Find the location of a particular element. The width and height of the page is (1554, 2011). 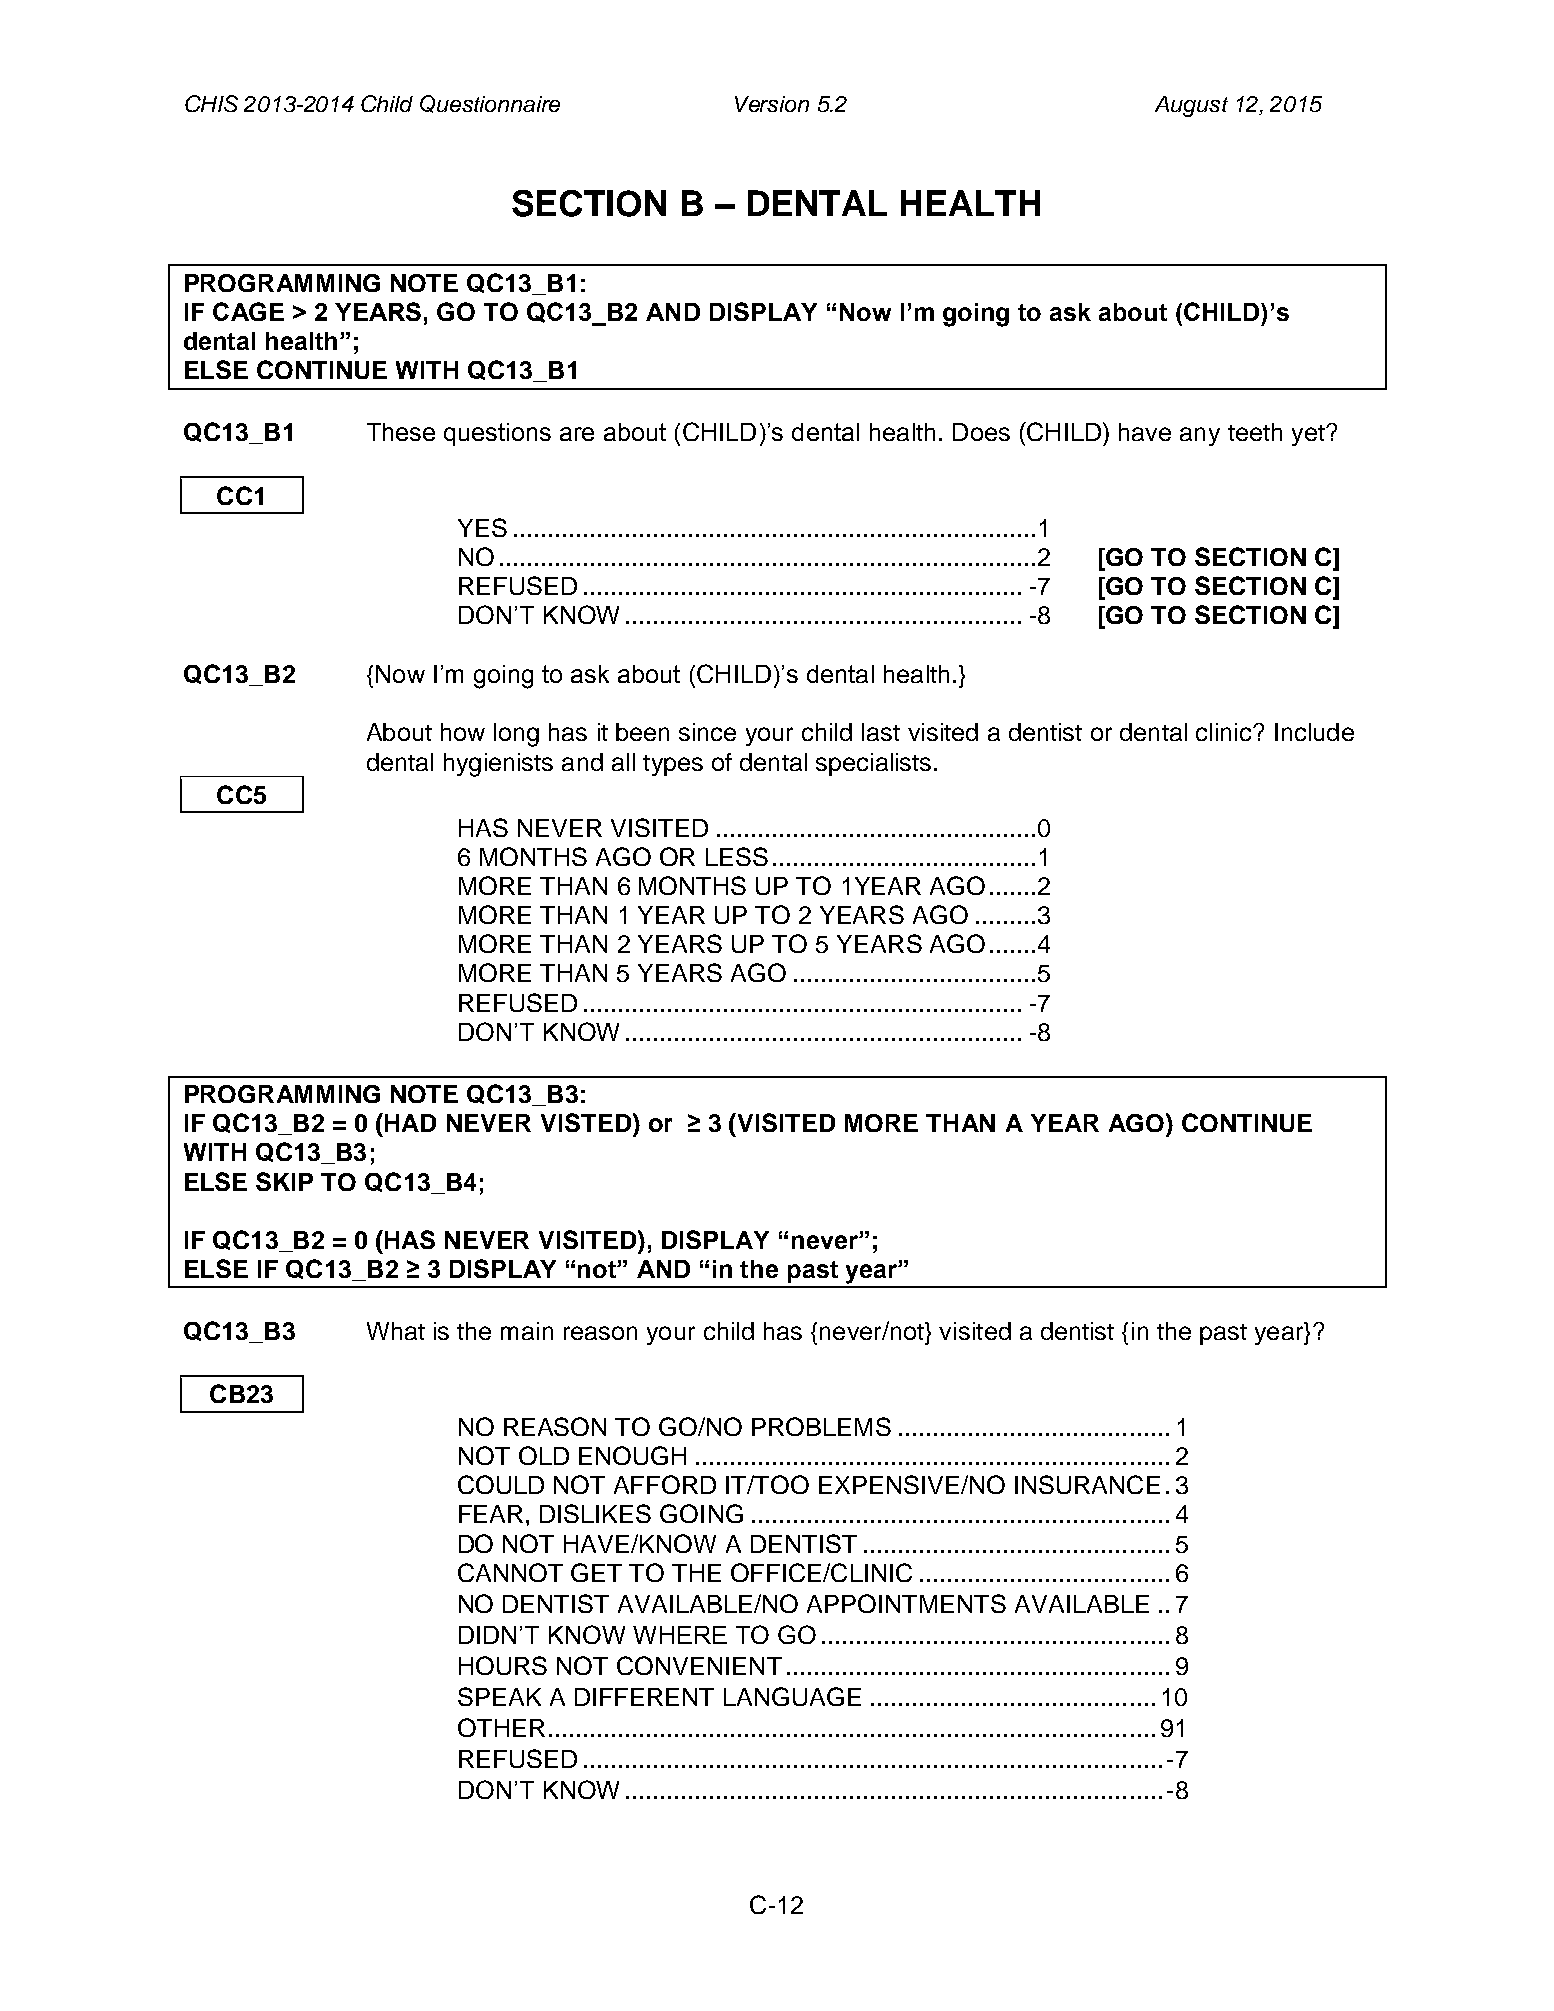

HOURS is located at coordinates (503, 1665).
